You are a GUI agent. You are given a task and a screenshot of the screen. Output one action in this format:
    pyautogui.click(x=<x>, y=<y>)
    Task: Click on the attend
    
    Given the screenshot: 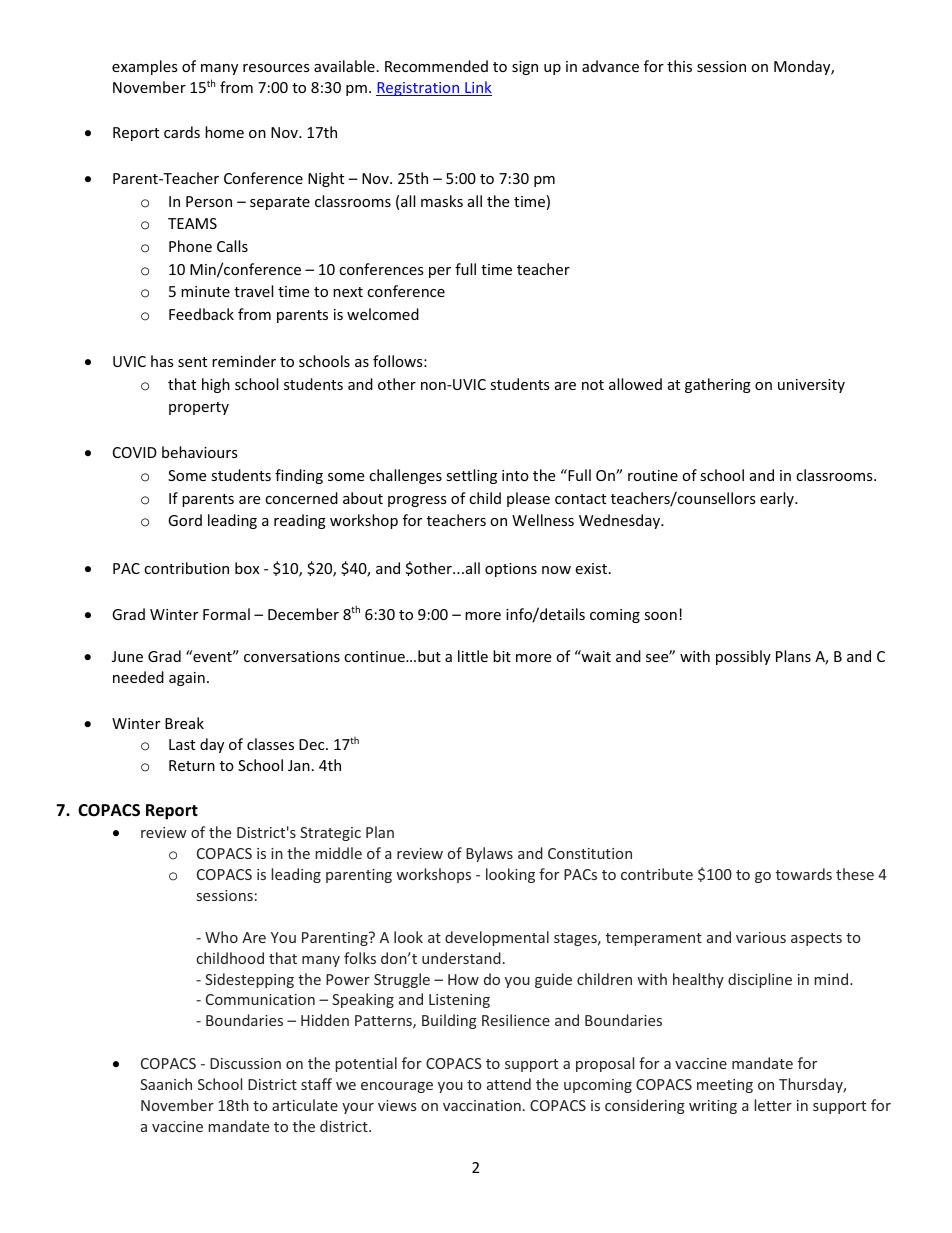 What is the action you would take?
    pyautogui.click(x=509, y=1084)
